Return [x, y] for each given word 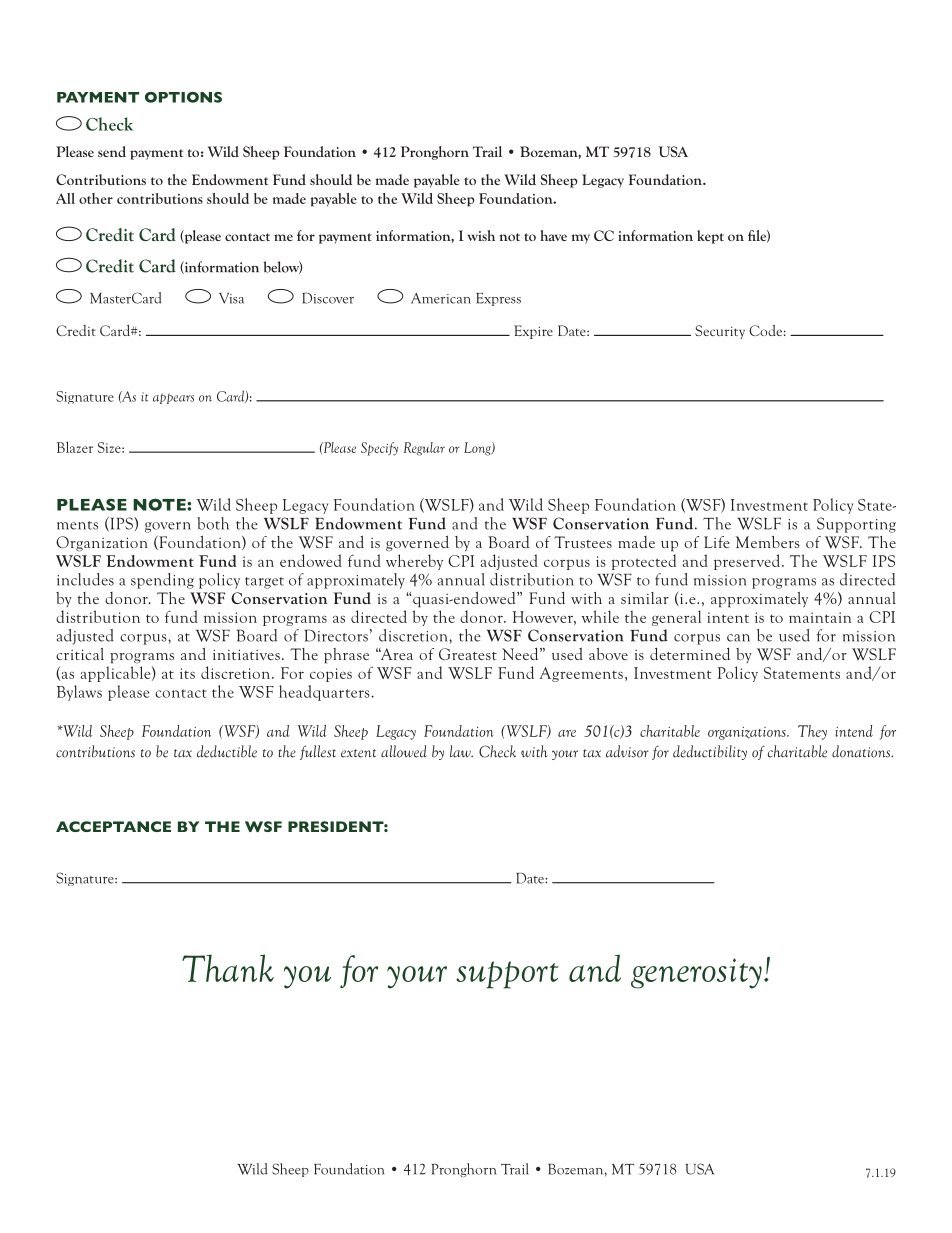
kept [710, 237]
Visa [231, 298]
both [213, 523]
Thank [228, 968]
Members [767, 542]
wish [481, 235]
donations [862, 751]
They [812, 732]
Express [498, 299]
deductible [227, 751]
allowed [404, 751]
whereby [414, 562]
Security [720, 332]
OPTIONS [183, 97]
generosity [696, 973]
